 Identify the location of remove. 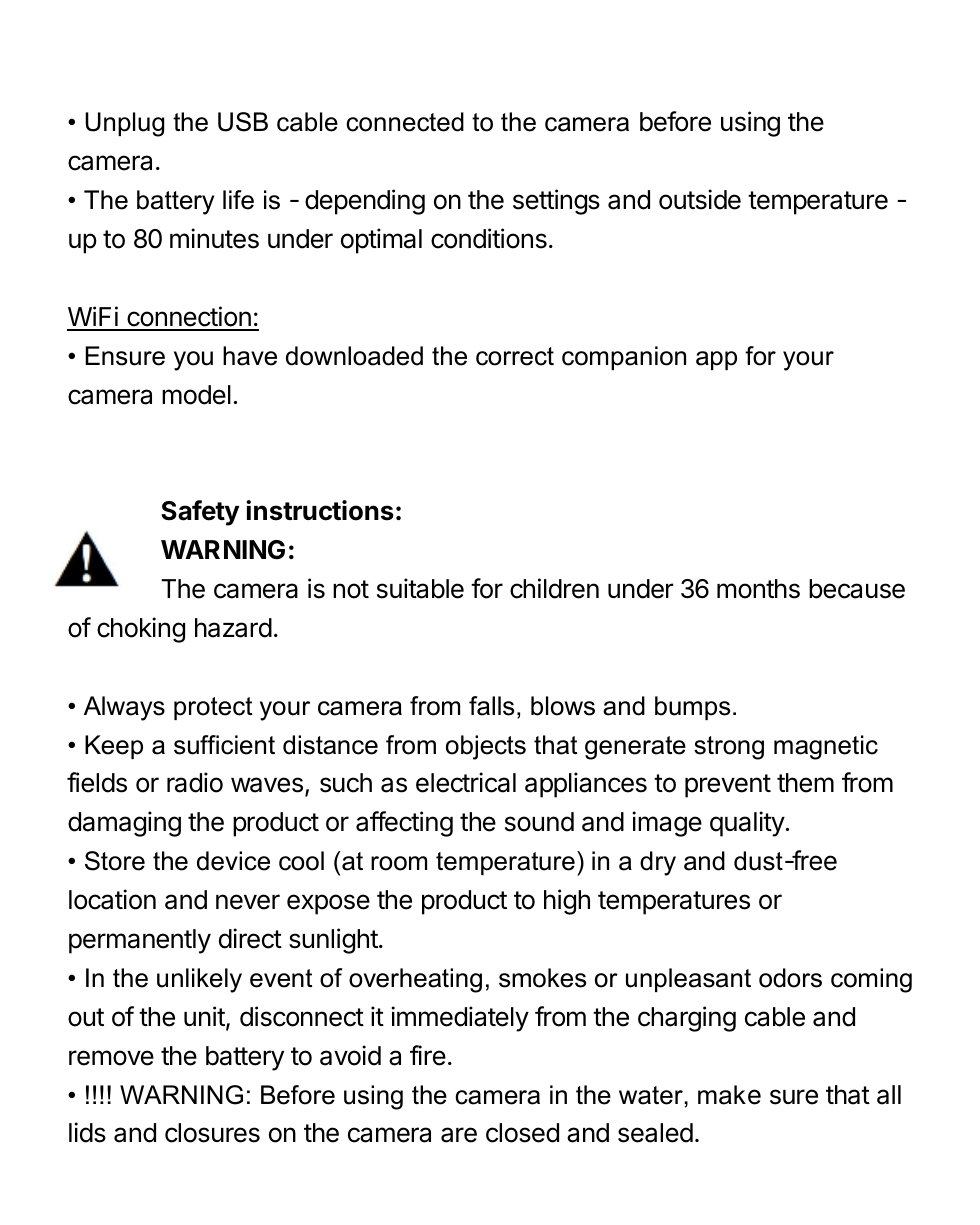
(111, 1058).
